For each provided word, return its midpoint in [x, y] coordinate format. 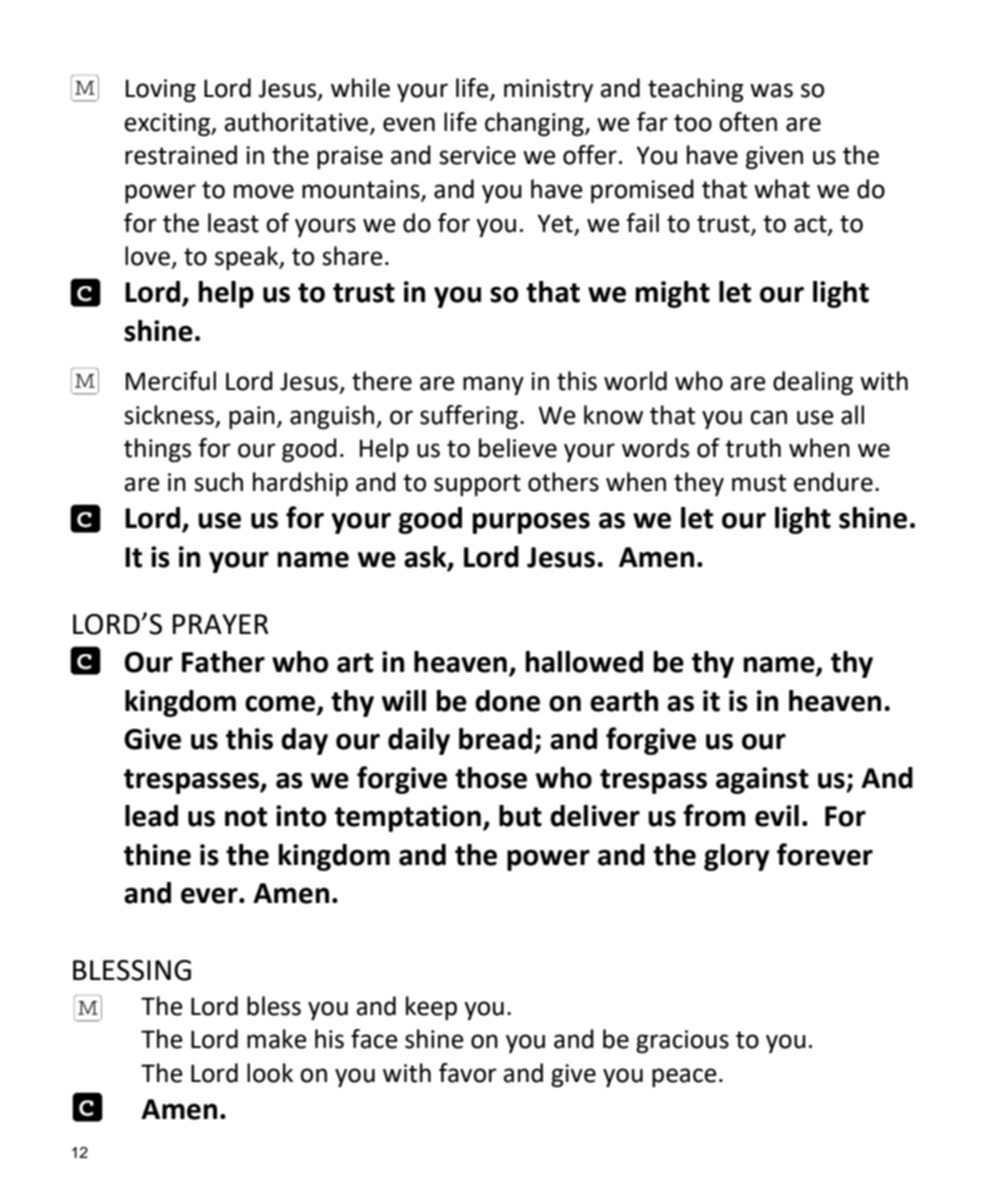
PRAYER [221, 624]
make [277, 1039]
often [748, 122]
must [759, 483]
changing [535, 124]
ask [426, 557]
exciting [168, 124]
